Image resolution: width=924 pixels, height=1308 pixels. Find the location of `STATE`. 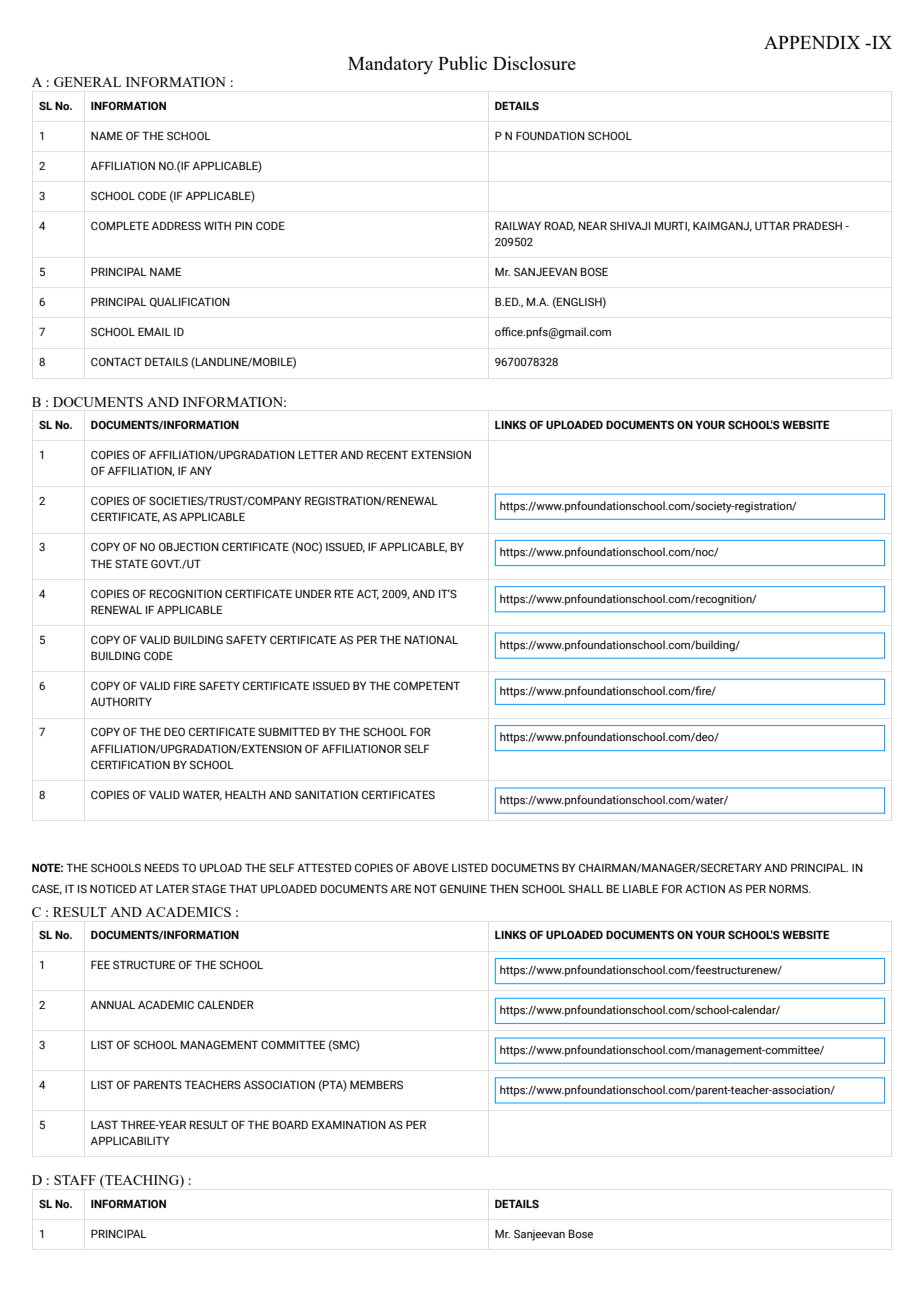

STATE is located at coordinates (131, 563).
